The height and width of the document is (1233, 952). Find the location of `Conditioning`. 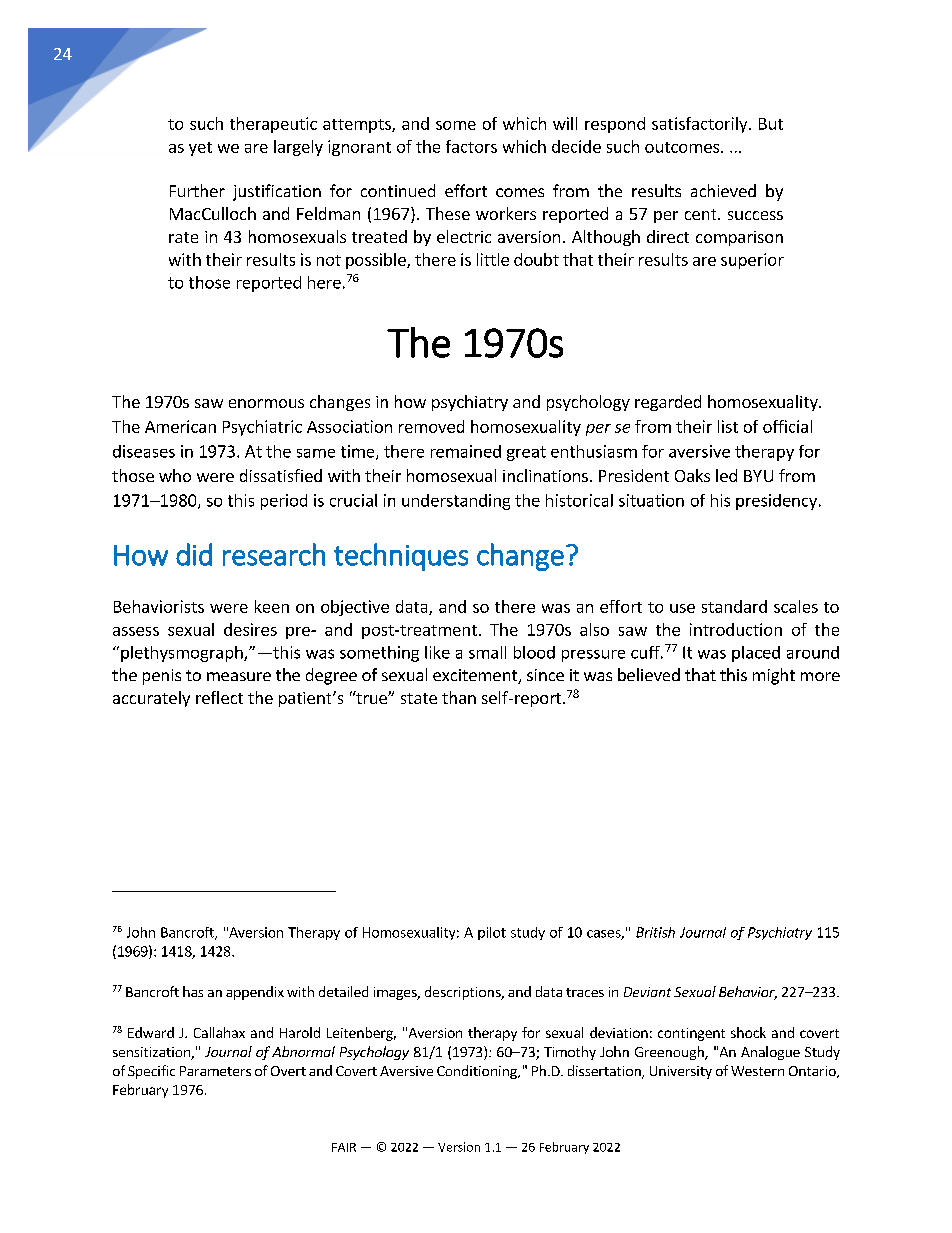

Conditioning is located at coordinates (478, 1072).
